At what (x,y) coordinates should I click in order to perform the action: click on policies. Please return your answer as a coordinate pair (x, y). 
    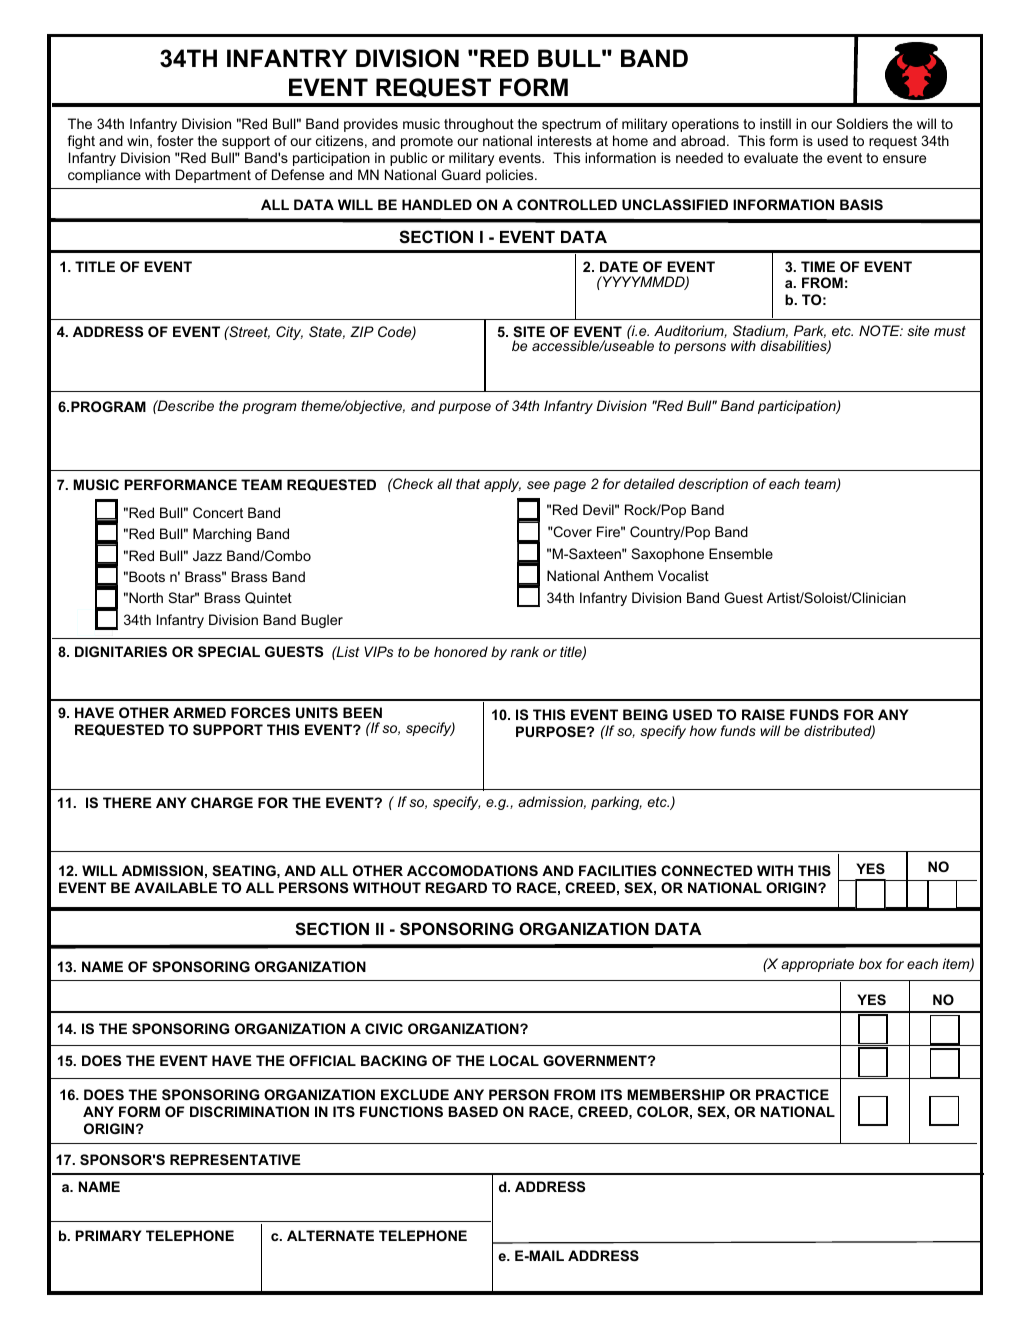
    Looking at the image, I should click on (511, 176).
